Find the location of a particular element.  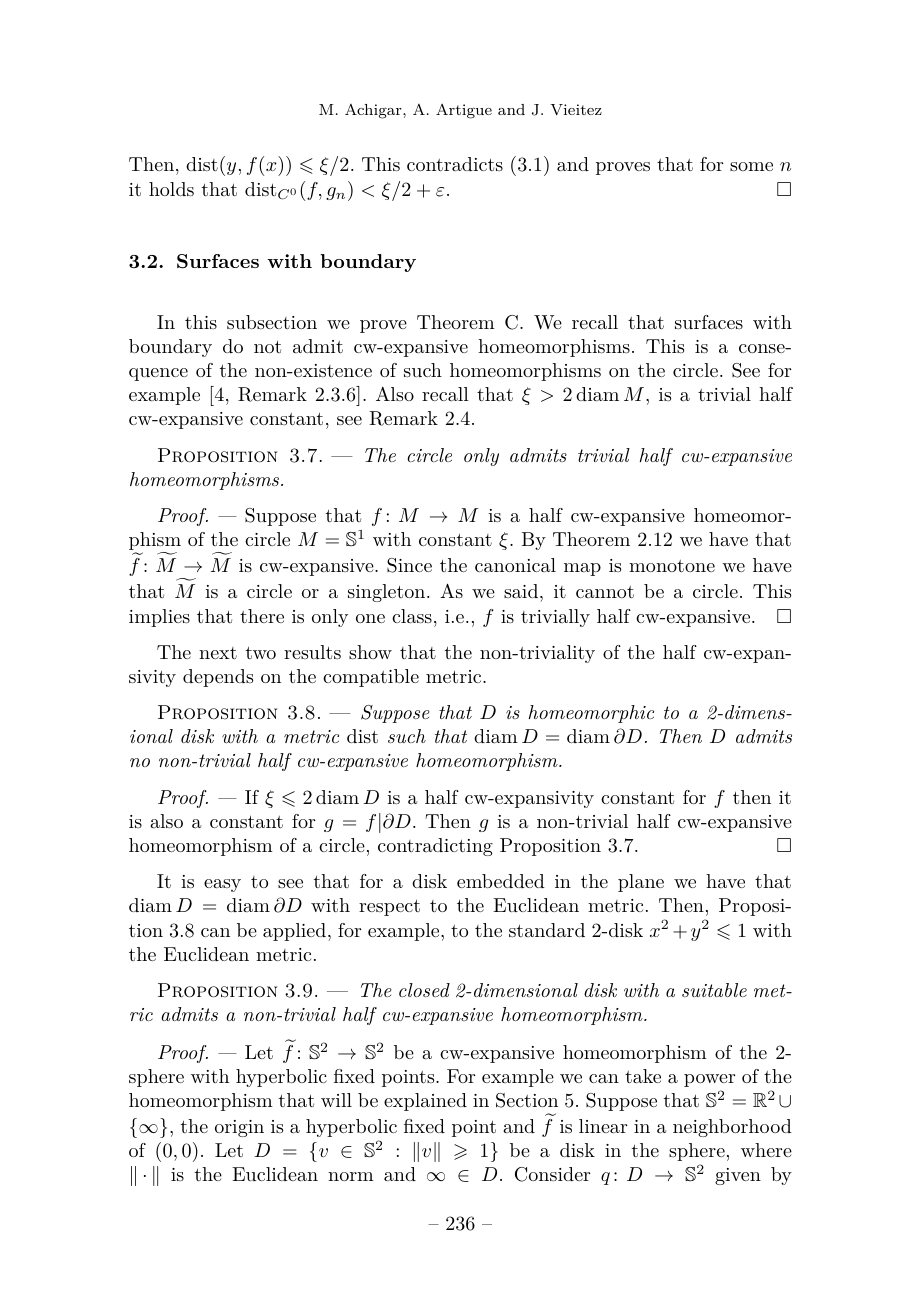

plane is located at coordinates (641, 883).
